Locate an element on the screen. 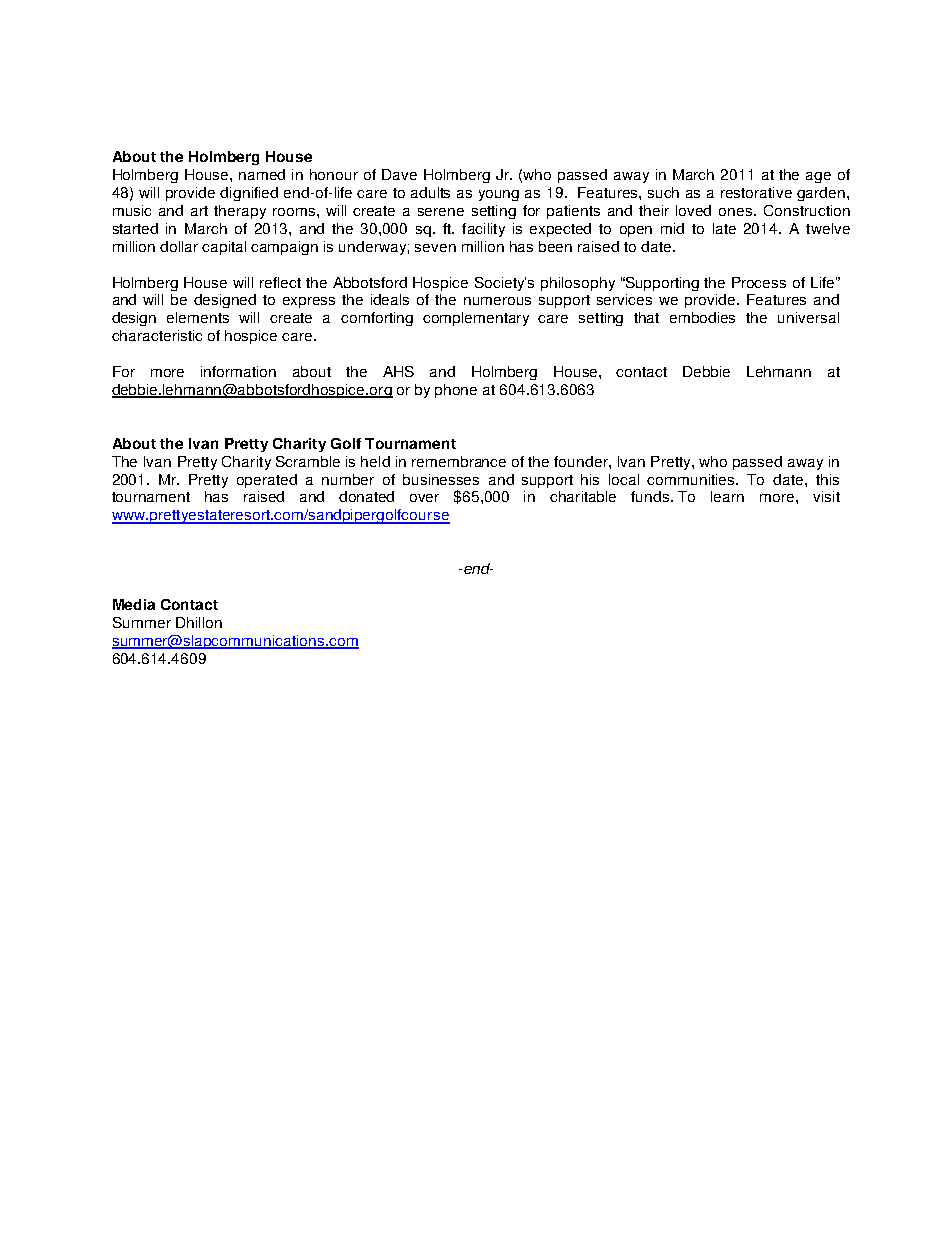 The image size is (952, 1233). learn is located at coordinates (727, 496).
